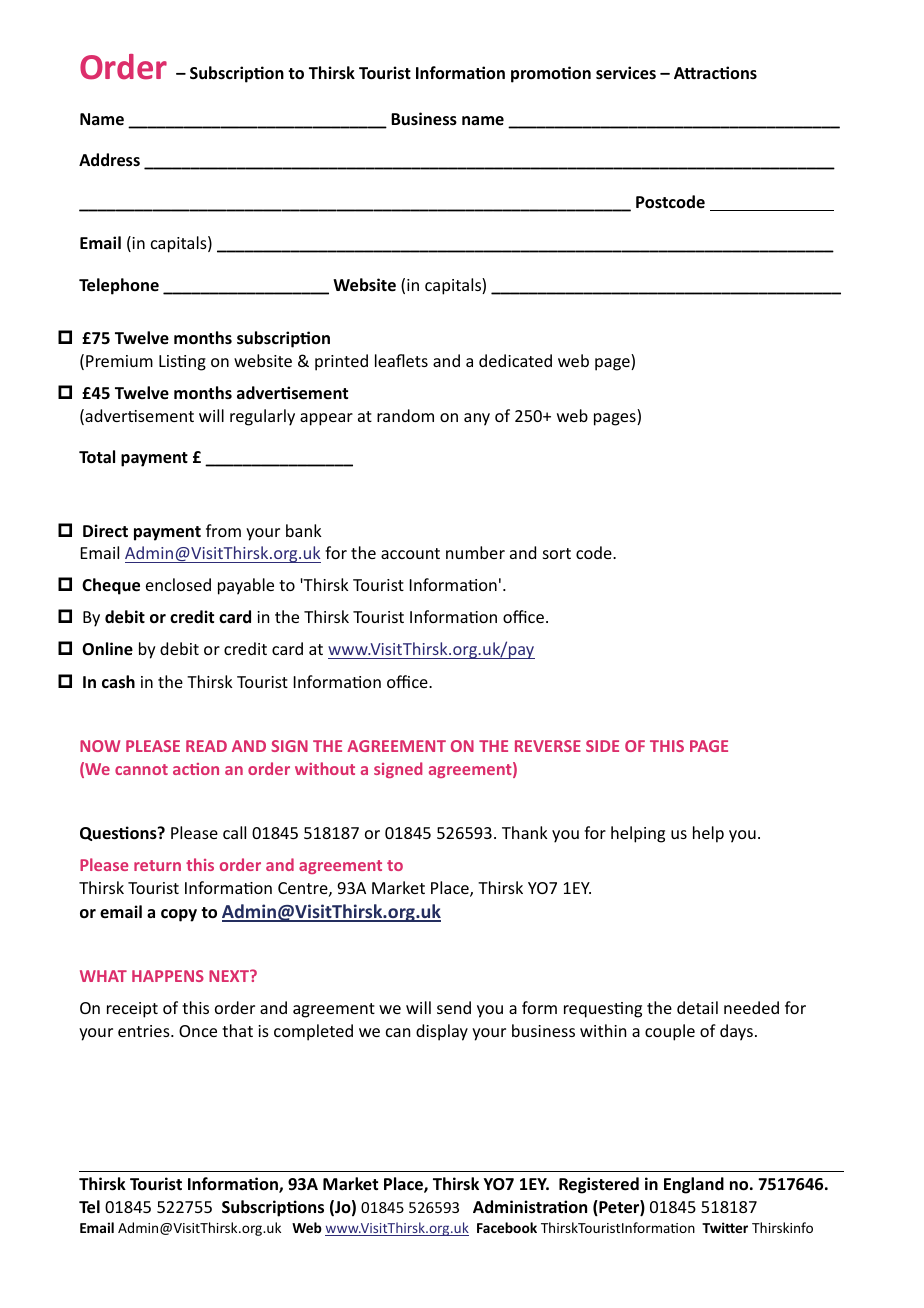 This screenshot has height=1308, width=924. Describe the element at coordinates (119, 361) in the screenshot. I see `Premium` at that location.
